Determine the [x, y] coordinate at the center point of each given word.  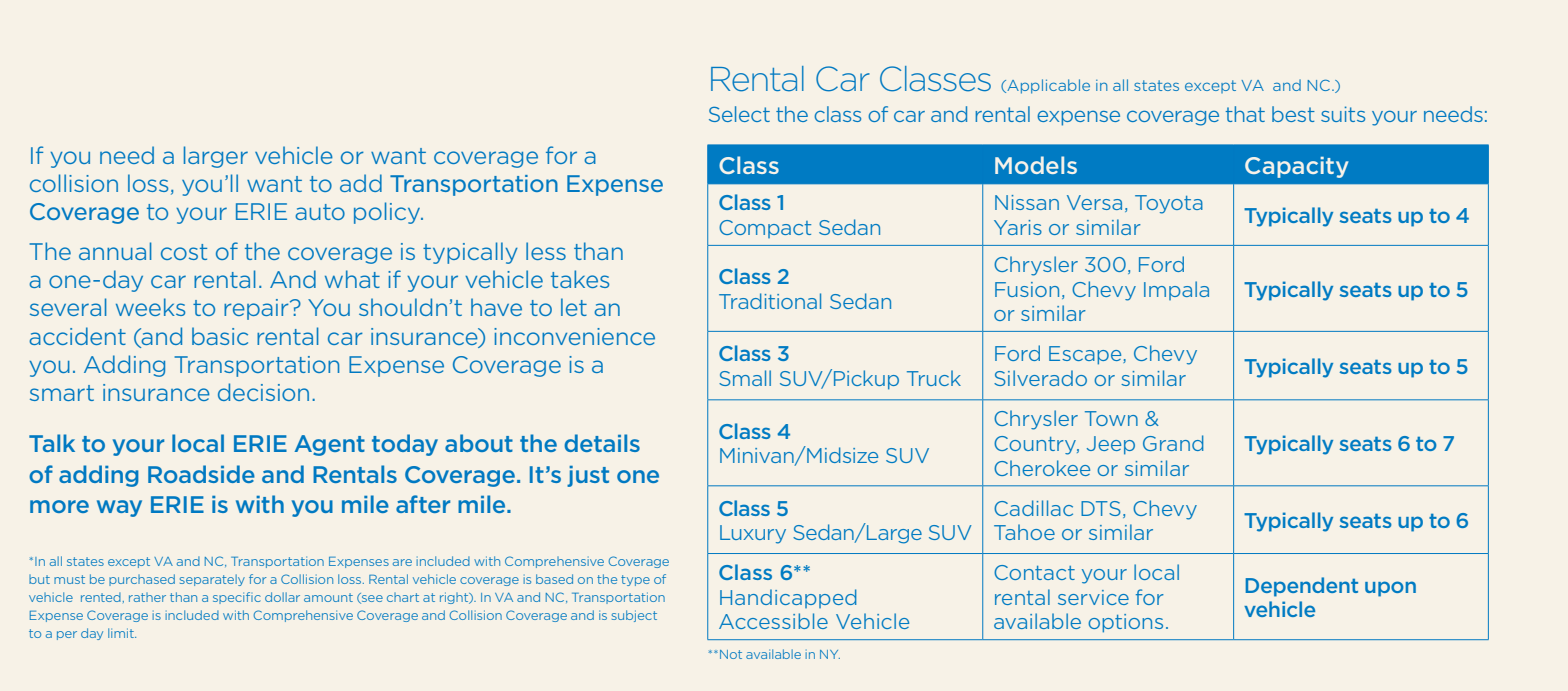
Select [739, 114]
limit [122, 633]
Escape [1086, 355]
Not [731, 654]
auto [320, 212]
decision [263, 392]
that [1245, 114]
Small [745, 378]
